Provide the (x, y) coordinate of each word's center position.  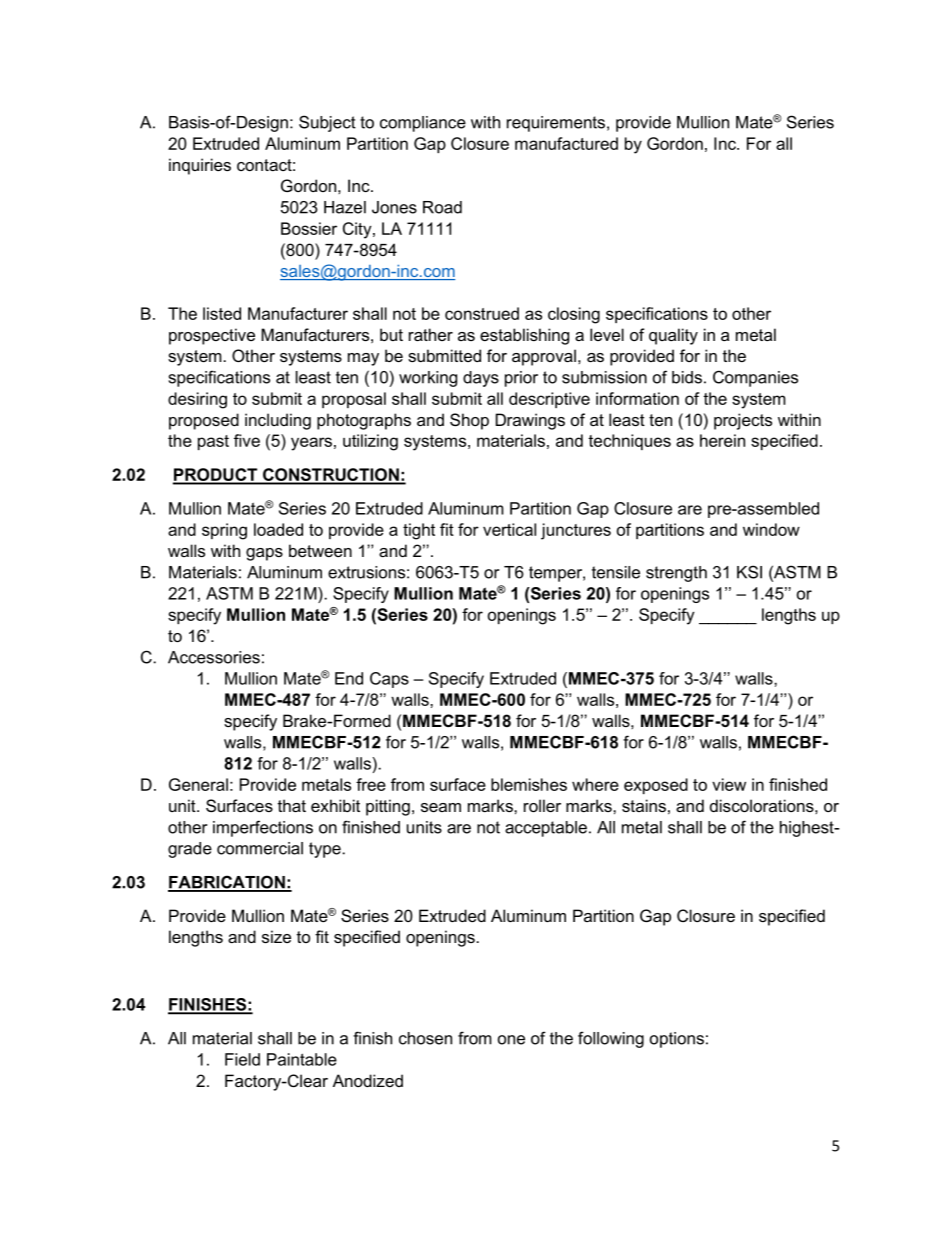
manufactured (566, 143)
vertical (509, 529)
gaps (264, 554)
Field (242, 1059)
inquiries (200, 166)
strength (676, 574)
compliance (423, 124)
